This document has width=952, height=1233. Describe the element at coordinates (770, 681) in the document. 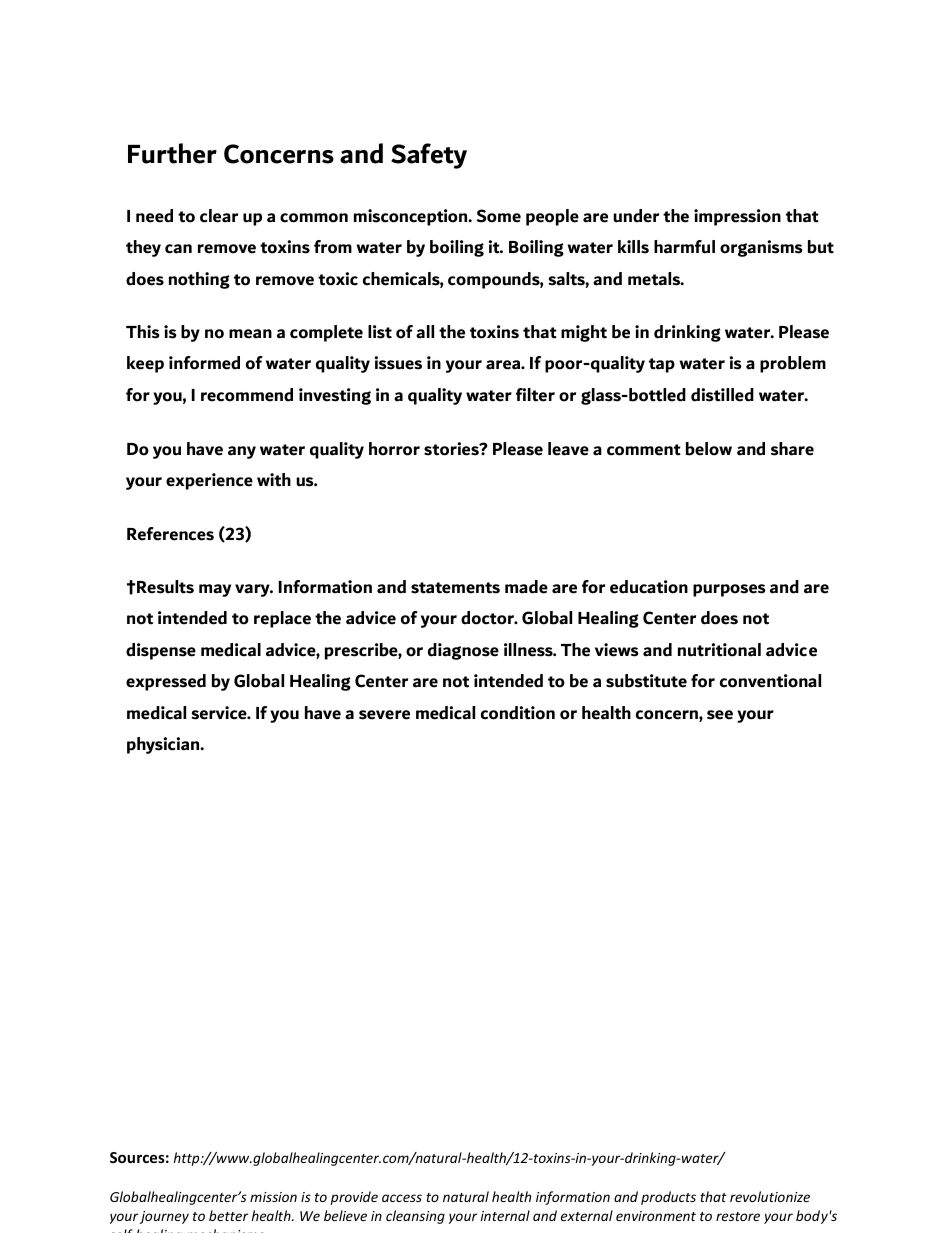

I see `conventional` at that location.
